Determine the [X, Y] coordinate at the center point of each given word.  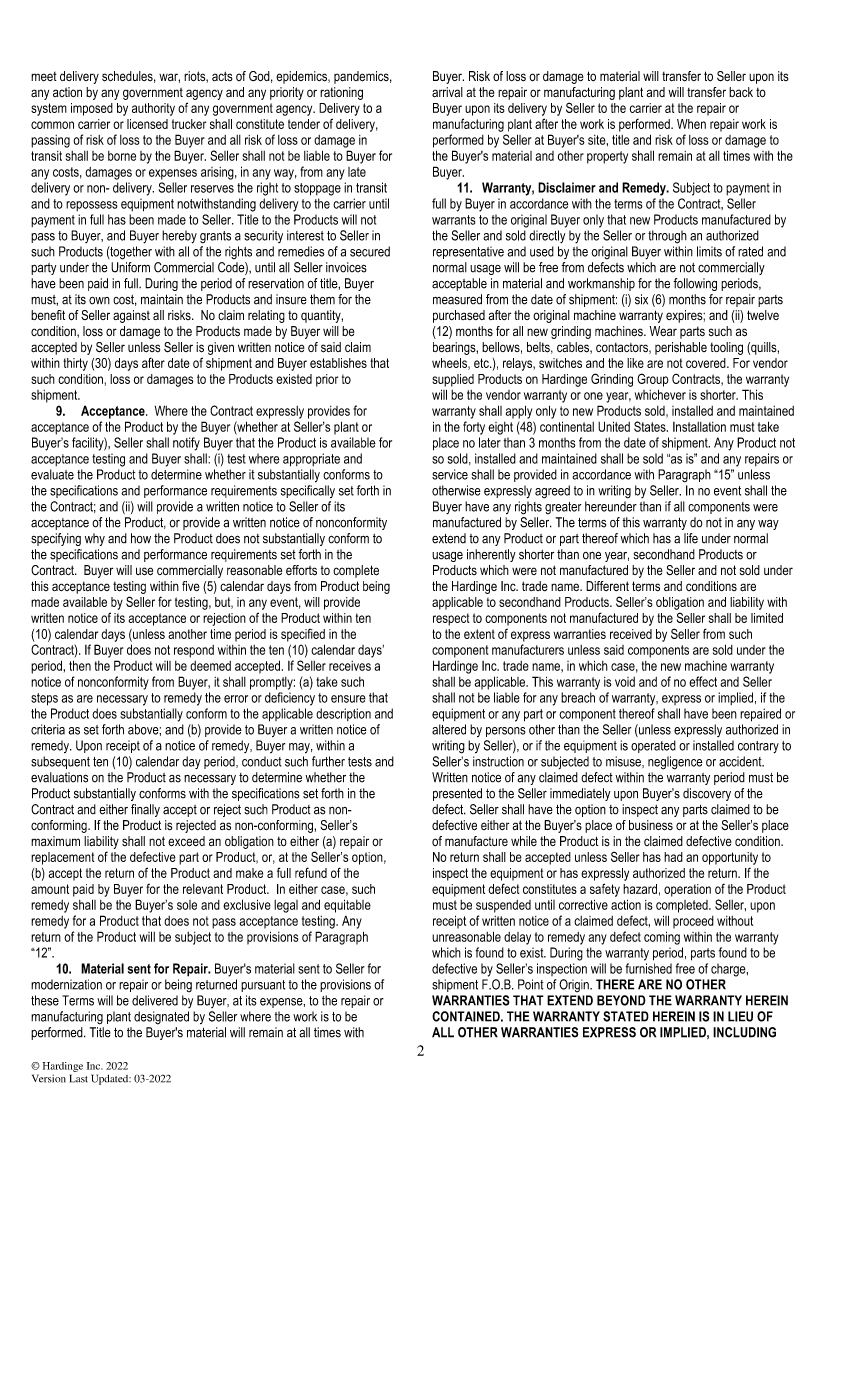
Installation [699, 427]
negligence [675, 763]
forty [474, 428]
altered [449, 729]
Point [530, 984]
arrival [447, 92]
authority [153, 109]
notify [186, 444]
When [691, 124]
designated [161, 1018]
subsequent [60, 762]
